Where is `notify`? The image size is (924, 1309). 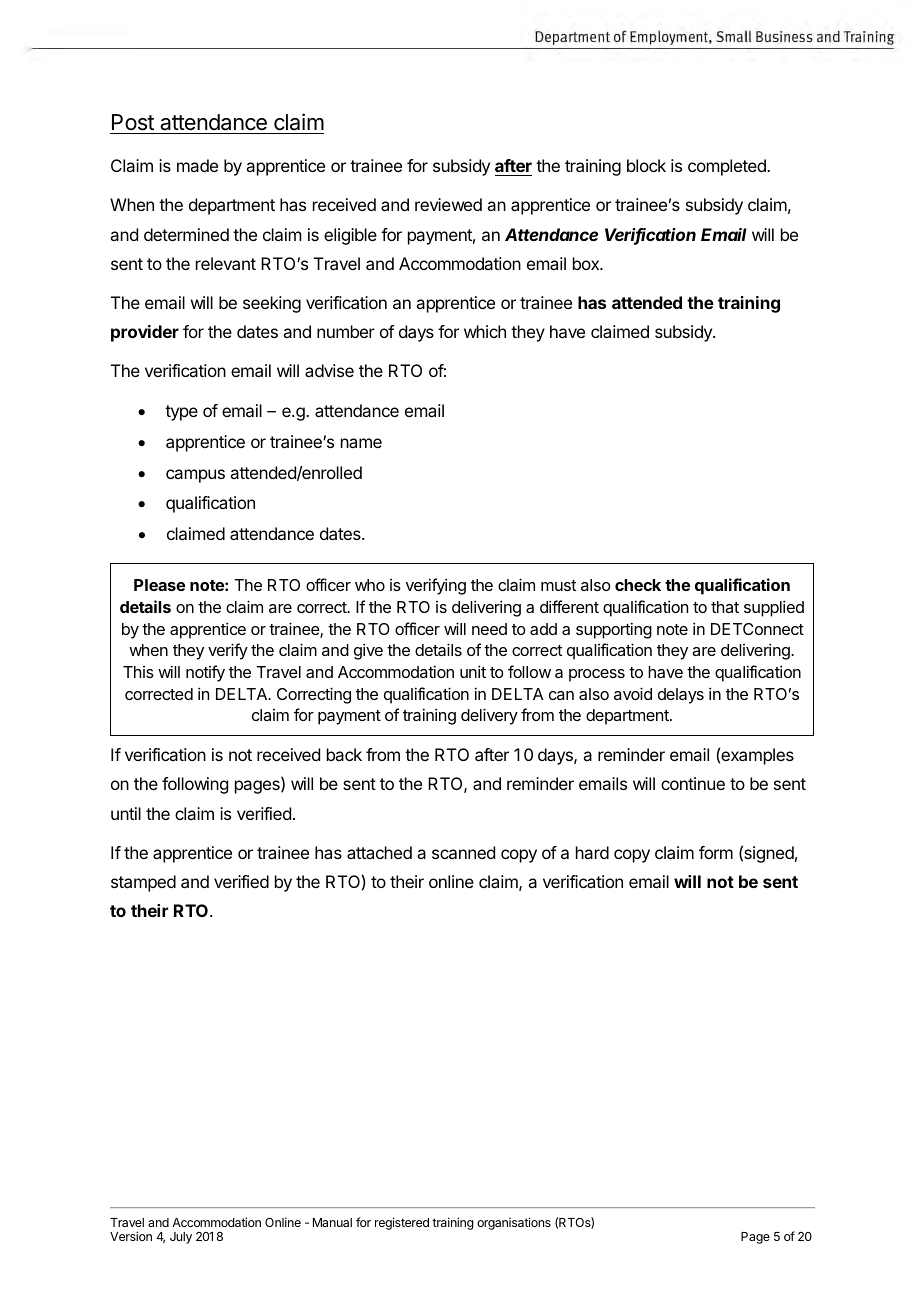 notify is located at coordinates (205, 673).
